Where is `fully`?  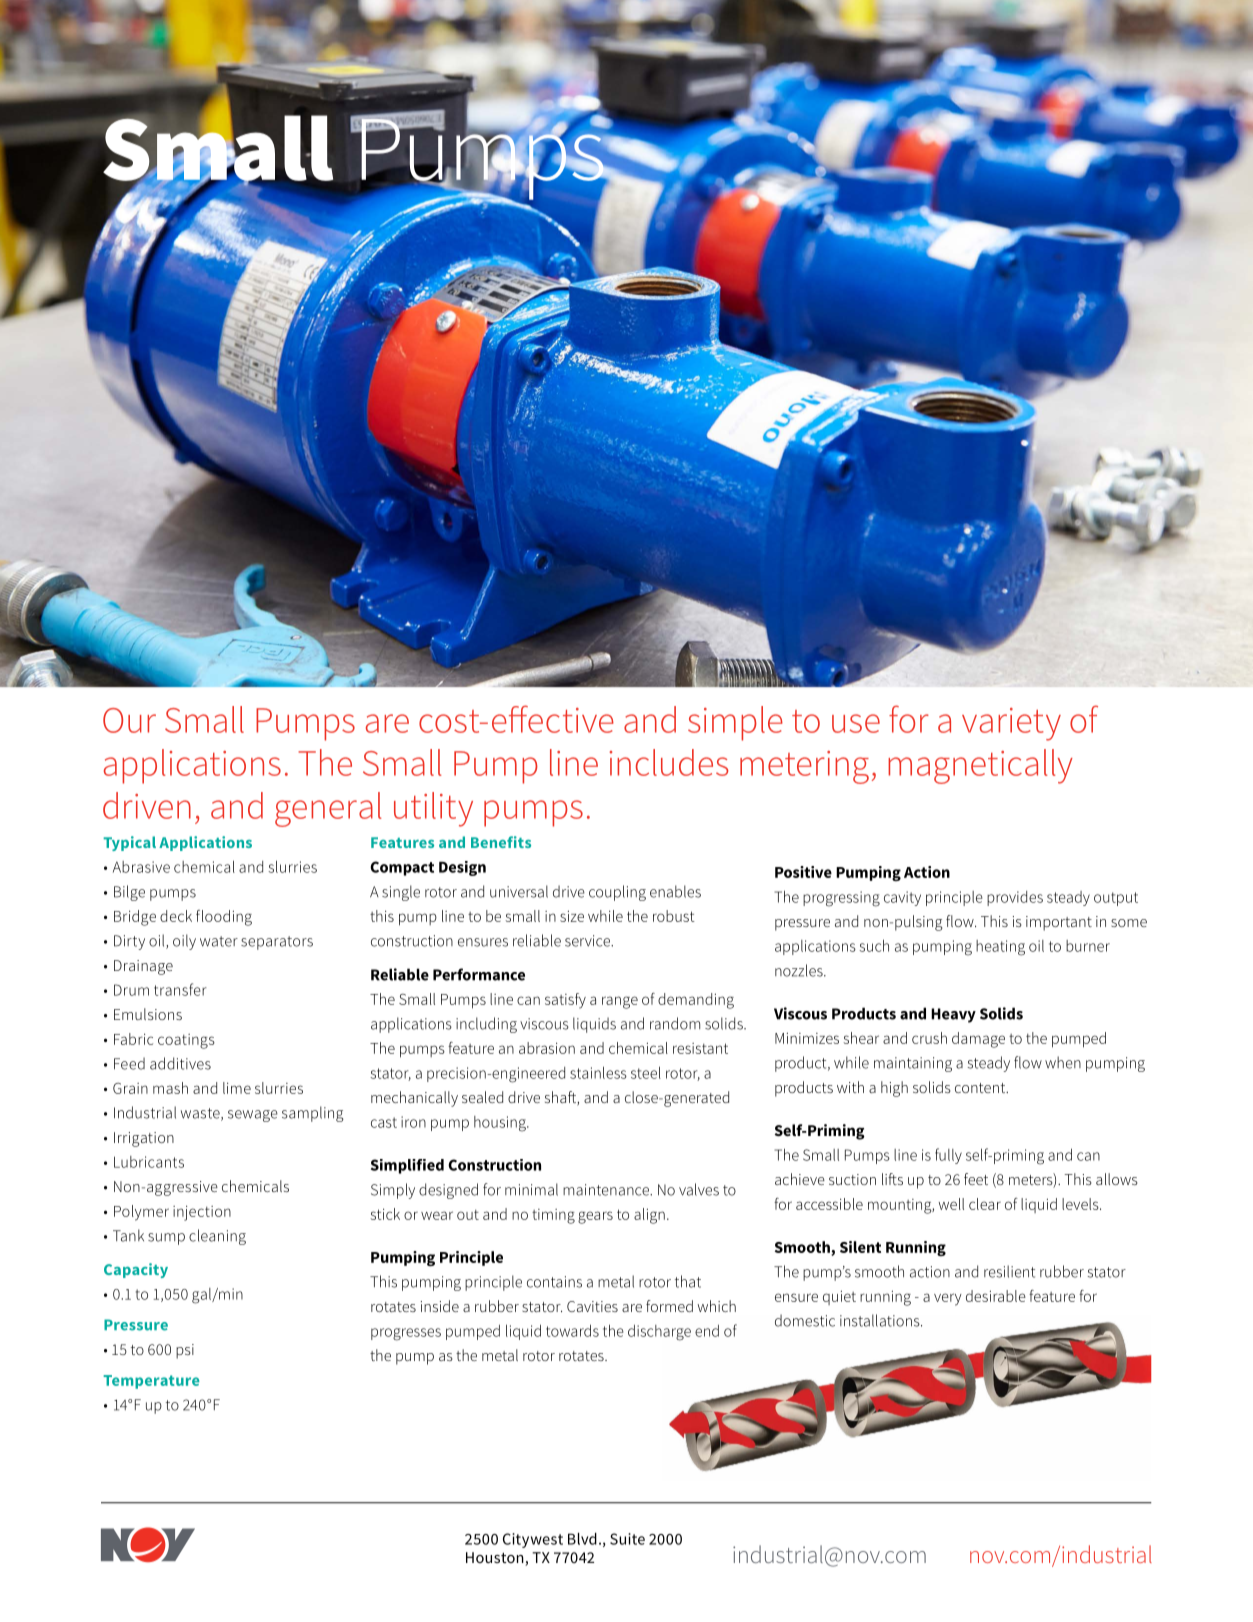
fully is located at coordinates (948, 1156).
